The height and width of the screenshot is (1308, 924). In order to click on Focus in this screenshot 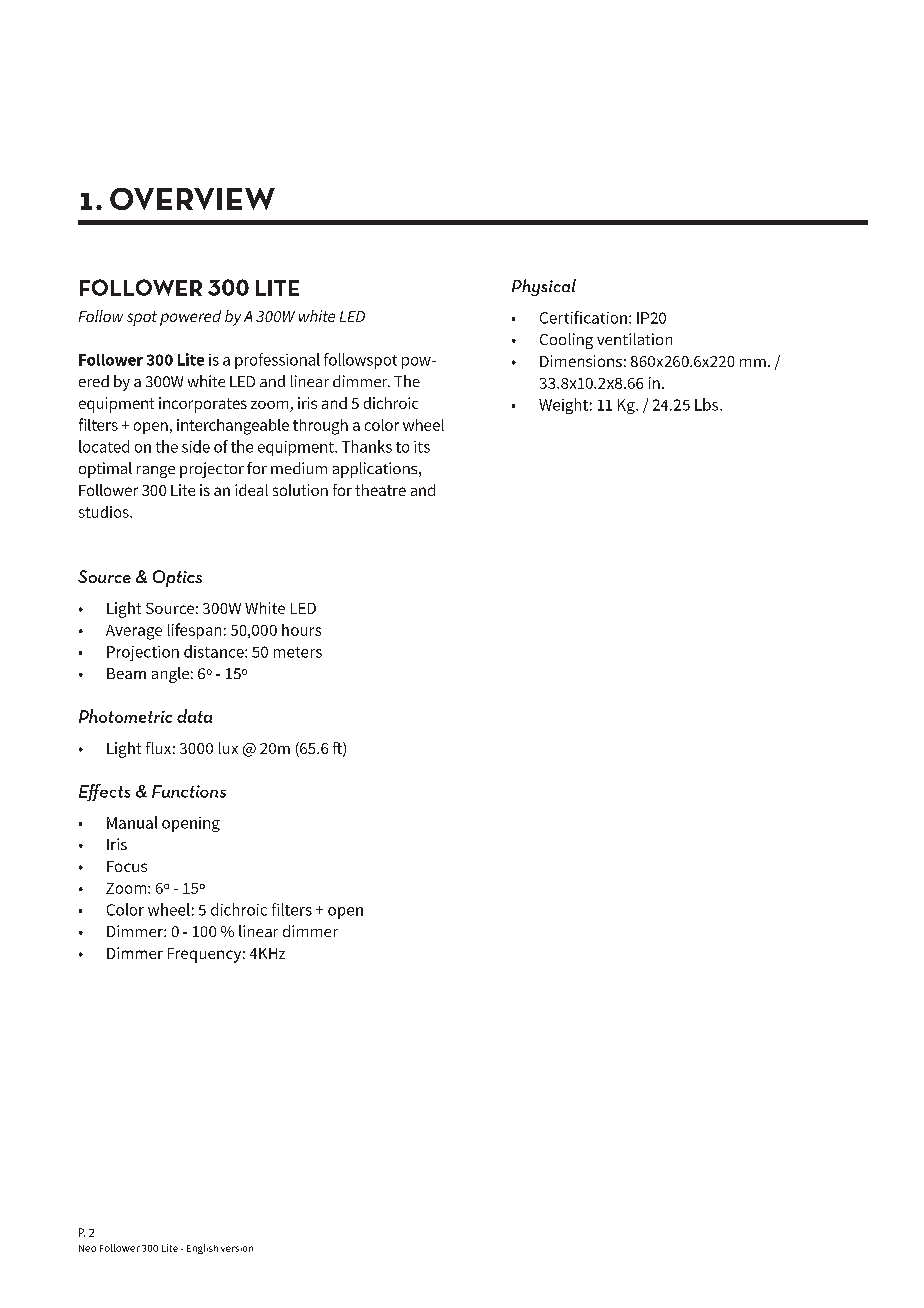, I will do `click(127, 866)`.
